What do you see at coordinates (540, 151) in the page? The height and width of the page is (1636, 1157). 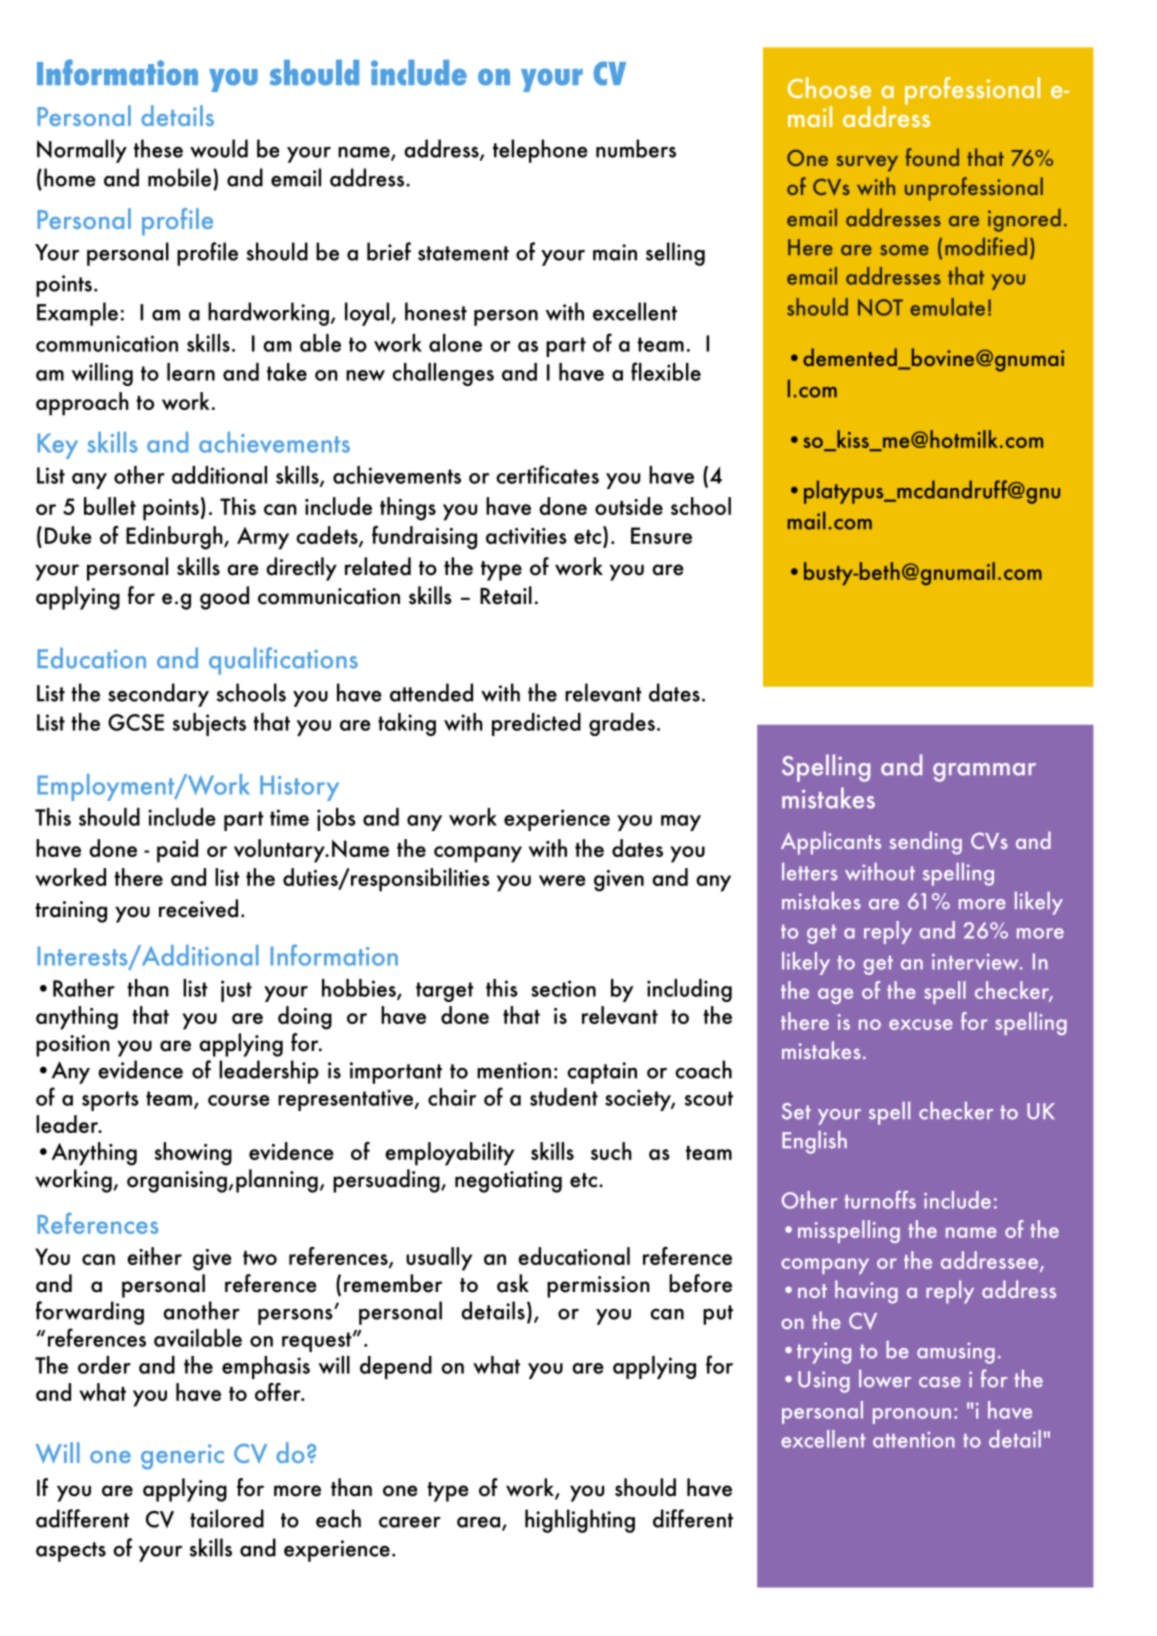 I see `telephone` at bounding box center [540, 151].
